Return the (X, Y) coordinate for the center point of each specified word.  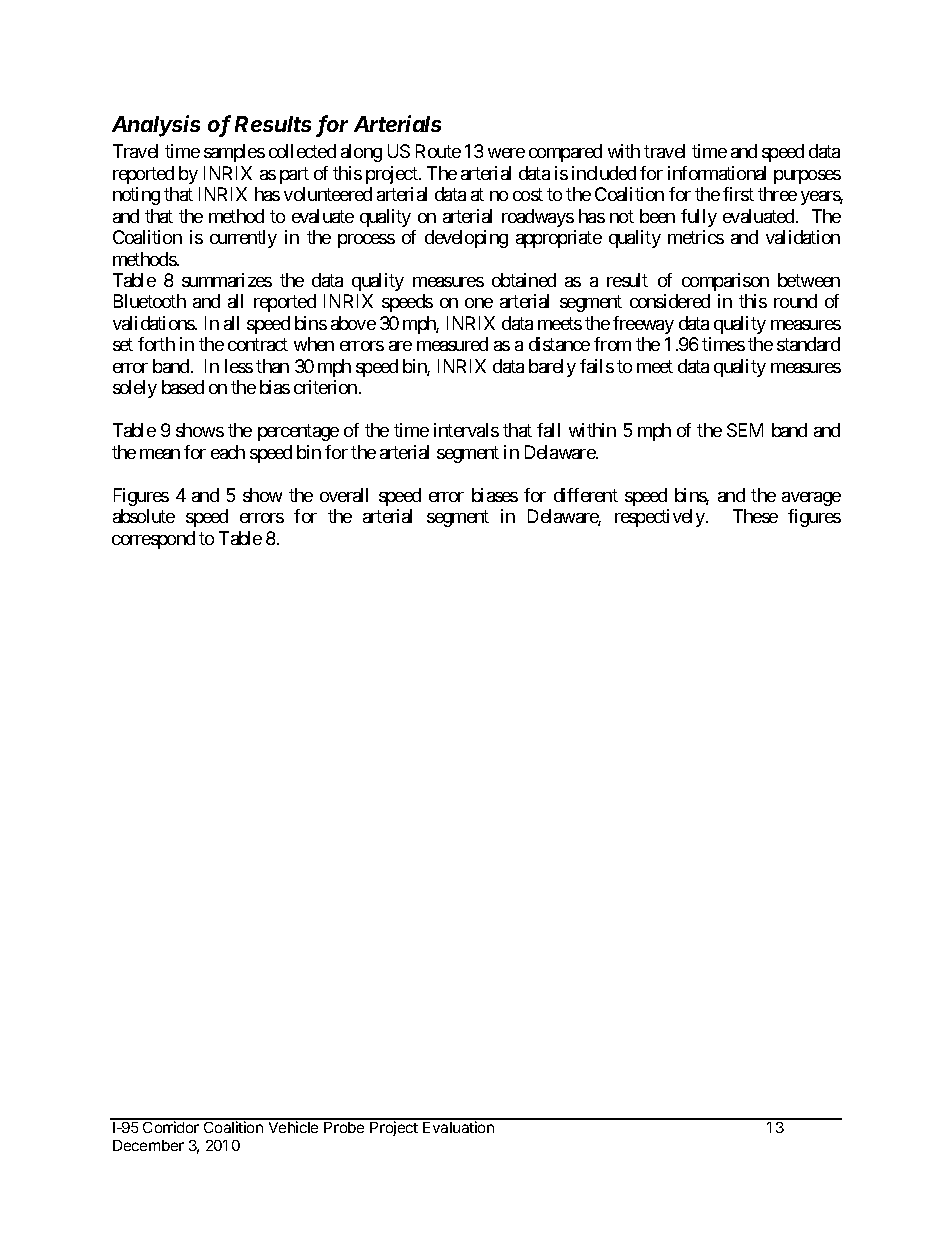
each (228, 452)
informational (717, 173)
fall (548, 430)
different (586, 495)
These (755, 516)
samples (234, 153)
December (148, 1145)
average (811, 499)
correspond (153, 540)
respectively (661, 518)
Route (438, 151)
